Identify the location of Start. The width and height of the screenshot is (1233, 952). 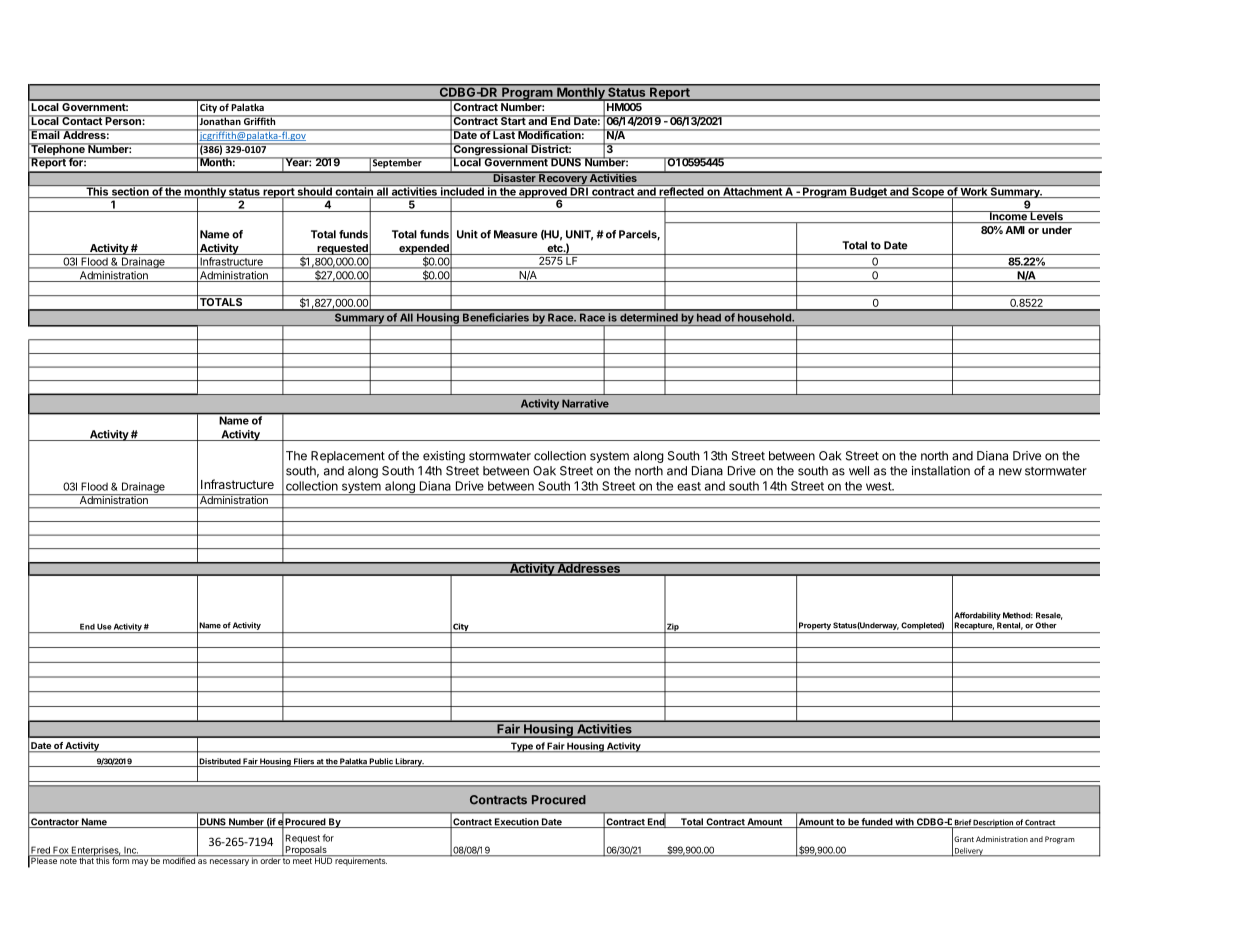
(513, 120).
